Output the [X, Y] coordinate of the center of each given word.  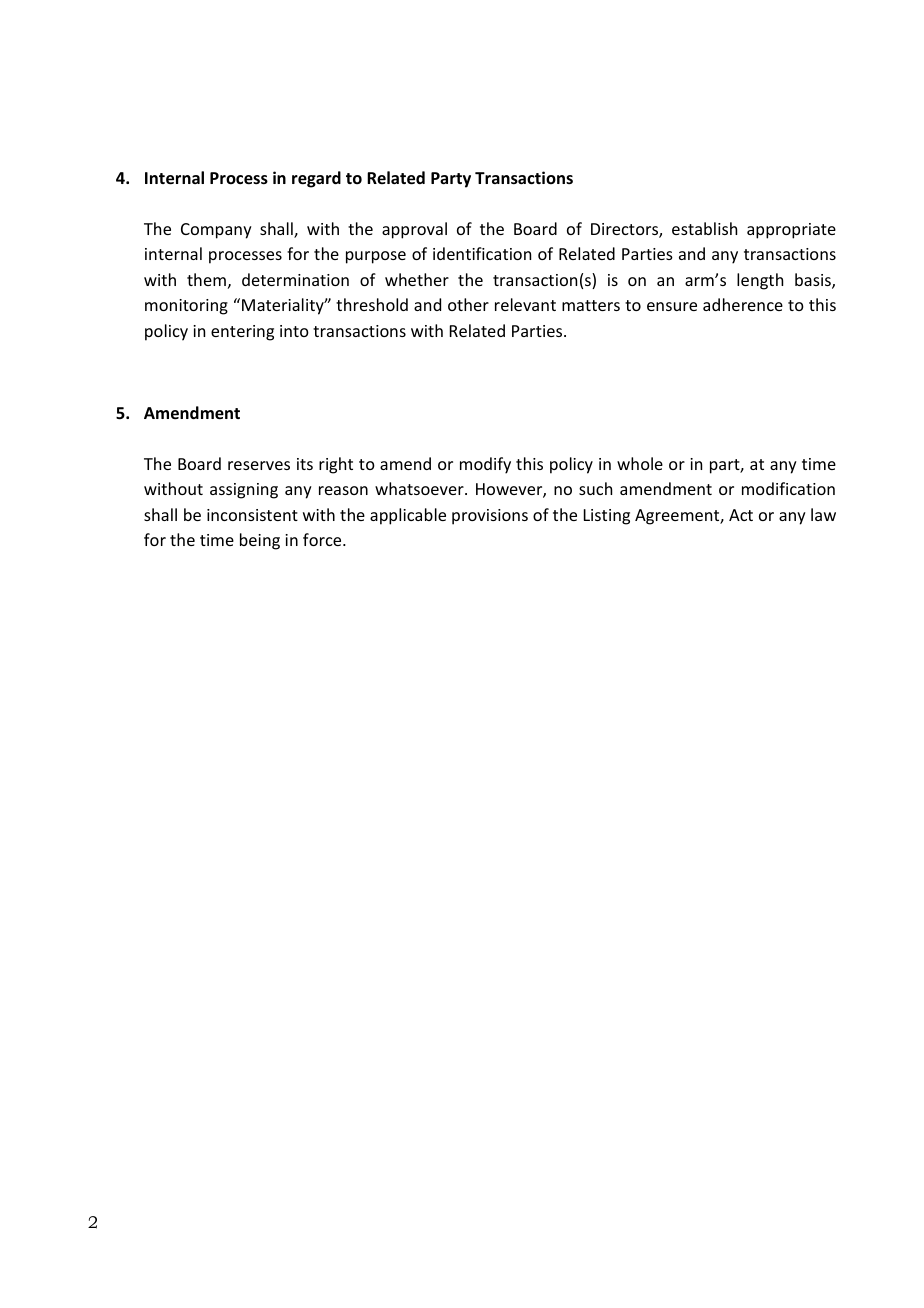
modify [485, 465]
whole [640, 463]
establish [704, 228]
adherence [743, 304]
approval [414, 230]
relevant [525, 304]
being [260, 541]
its [305, 464]
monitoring [186, 307]
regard [316, 179]
